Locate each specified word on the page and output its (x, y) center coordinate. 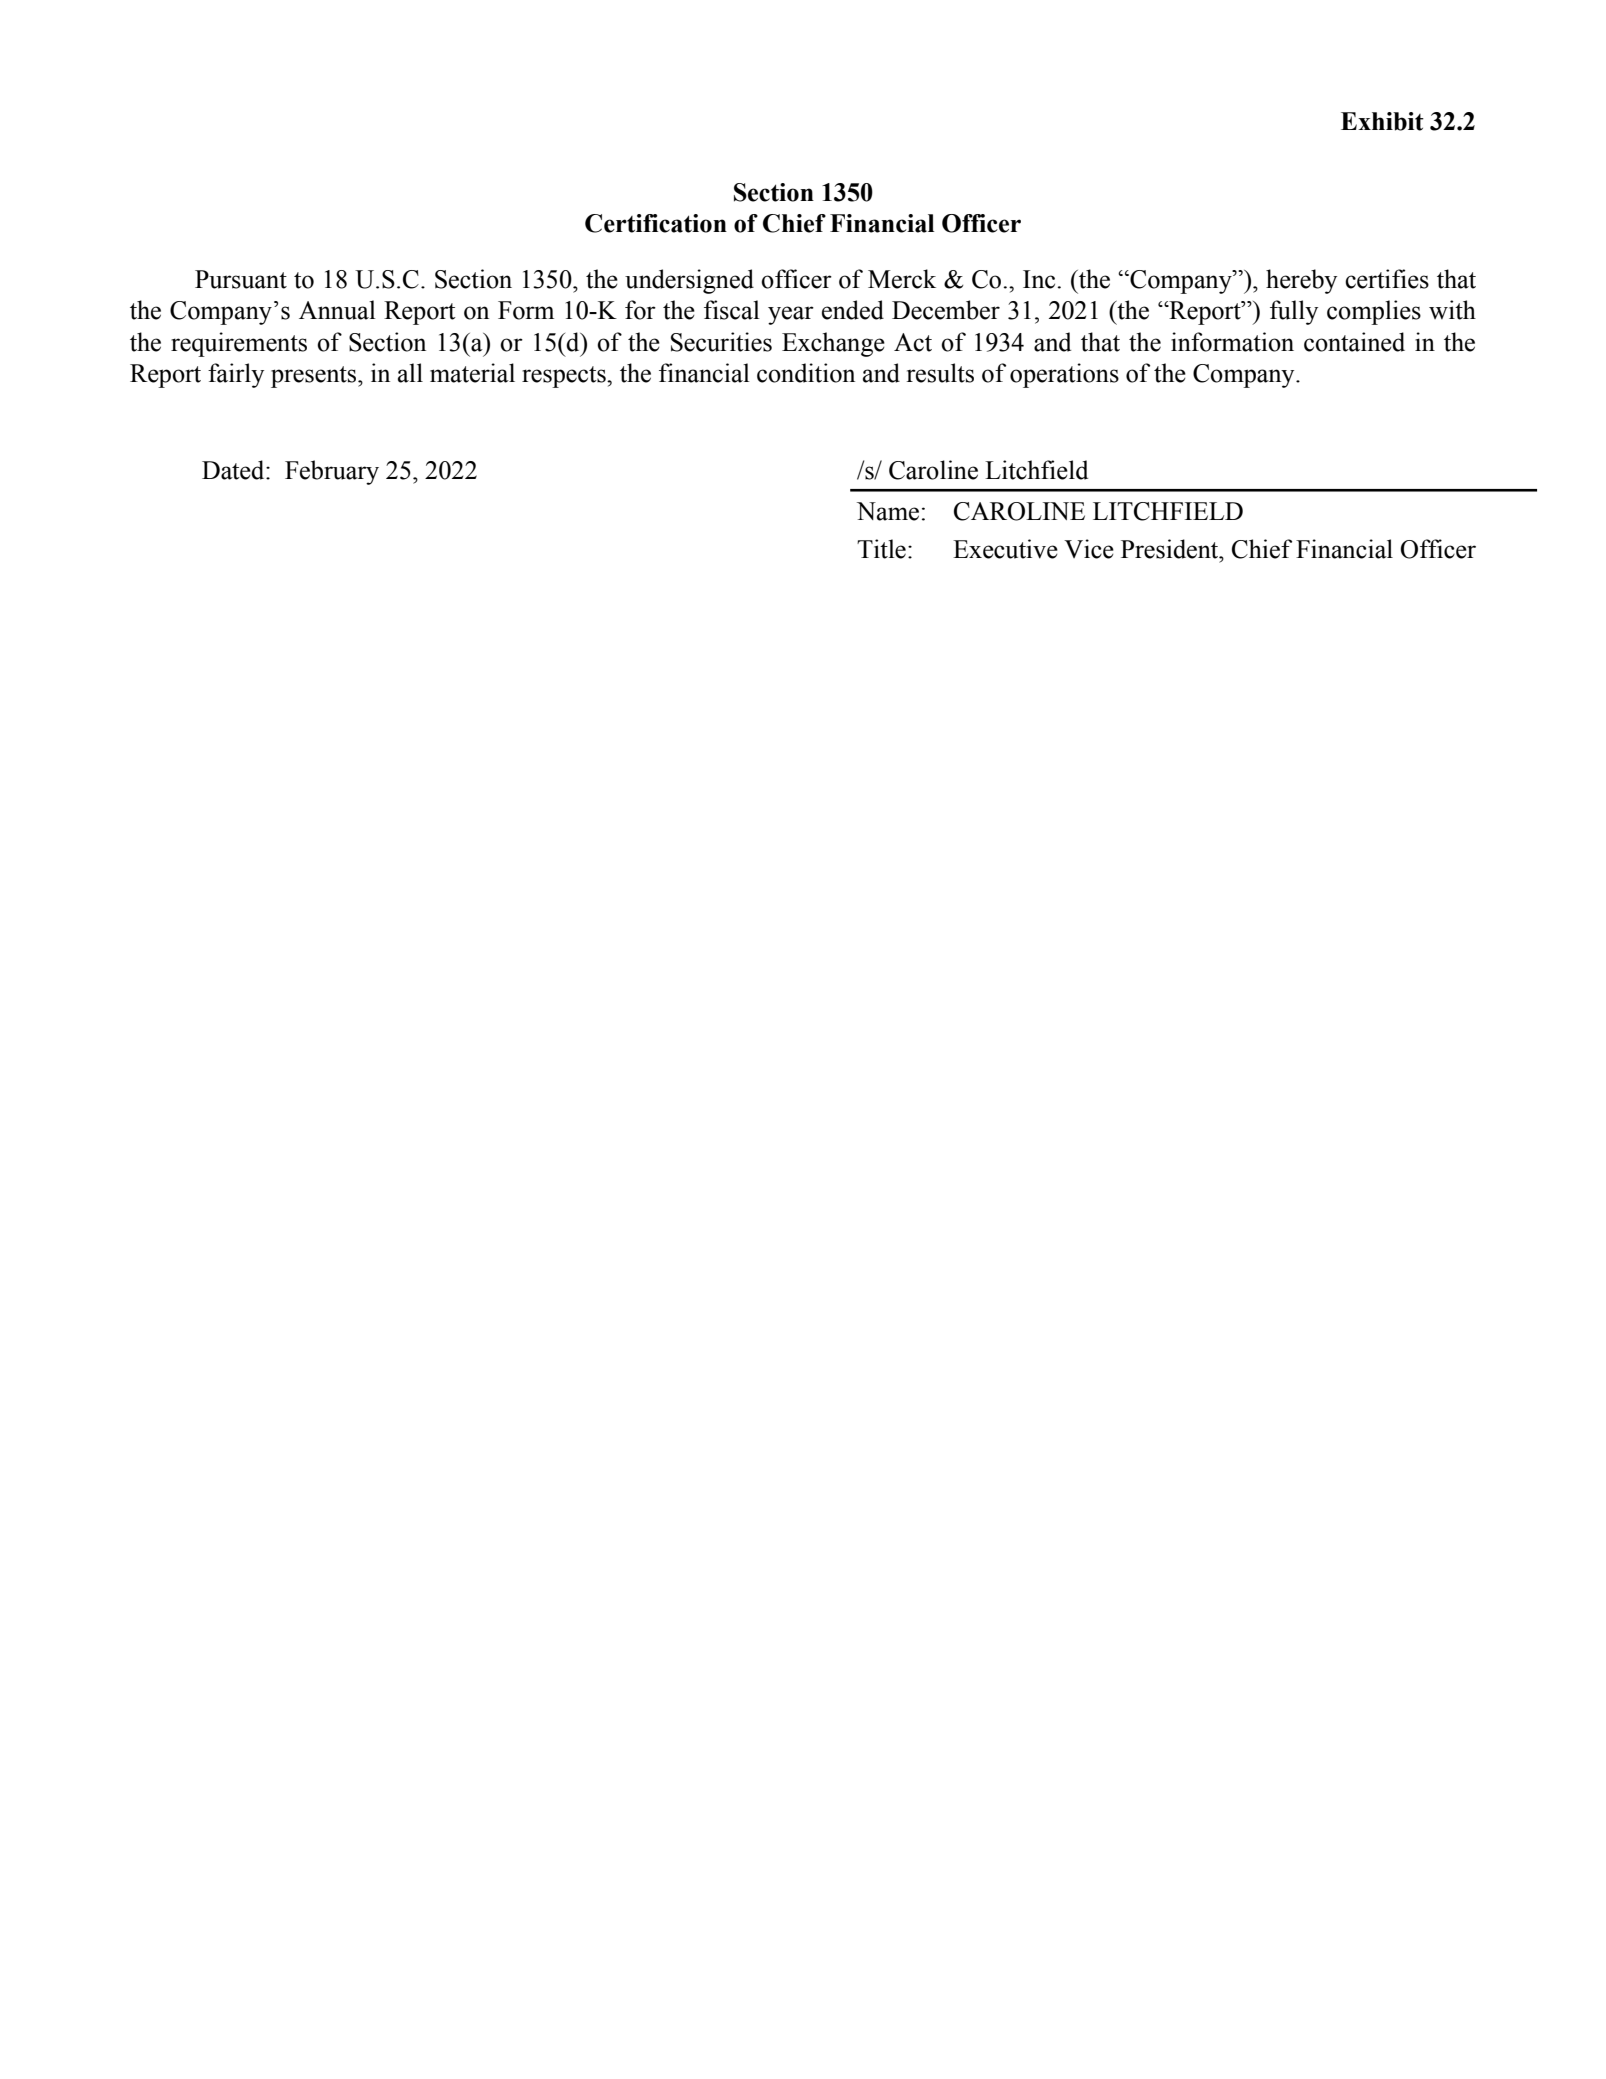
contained (1354, 342)
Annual (337, 310)
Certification (656, 223)
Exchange (833, 344)
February (332, 472)
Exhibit (1382, 121)
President (1171, 549)
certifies (1387, 279)
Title (881, 549)
